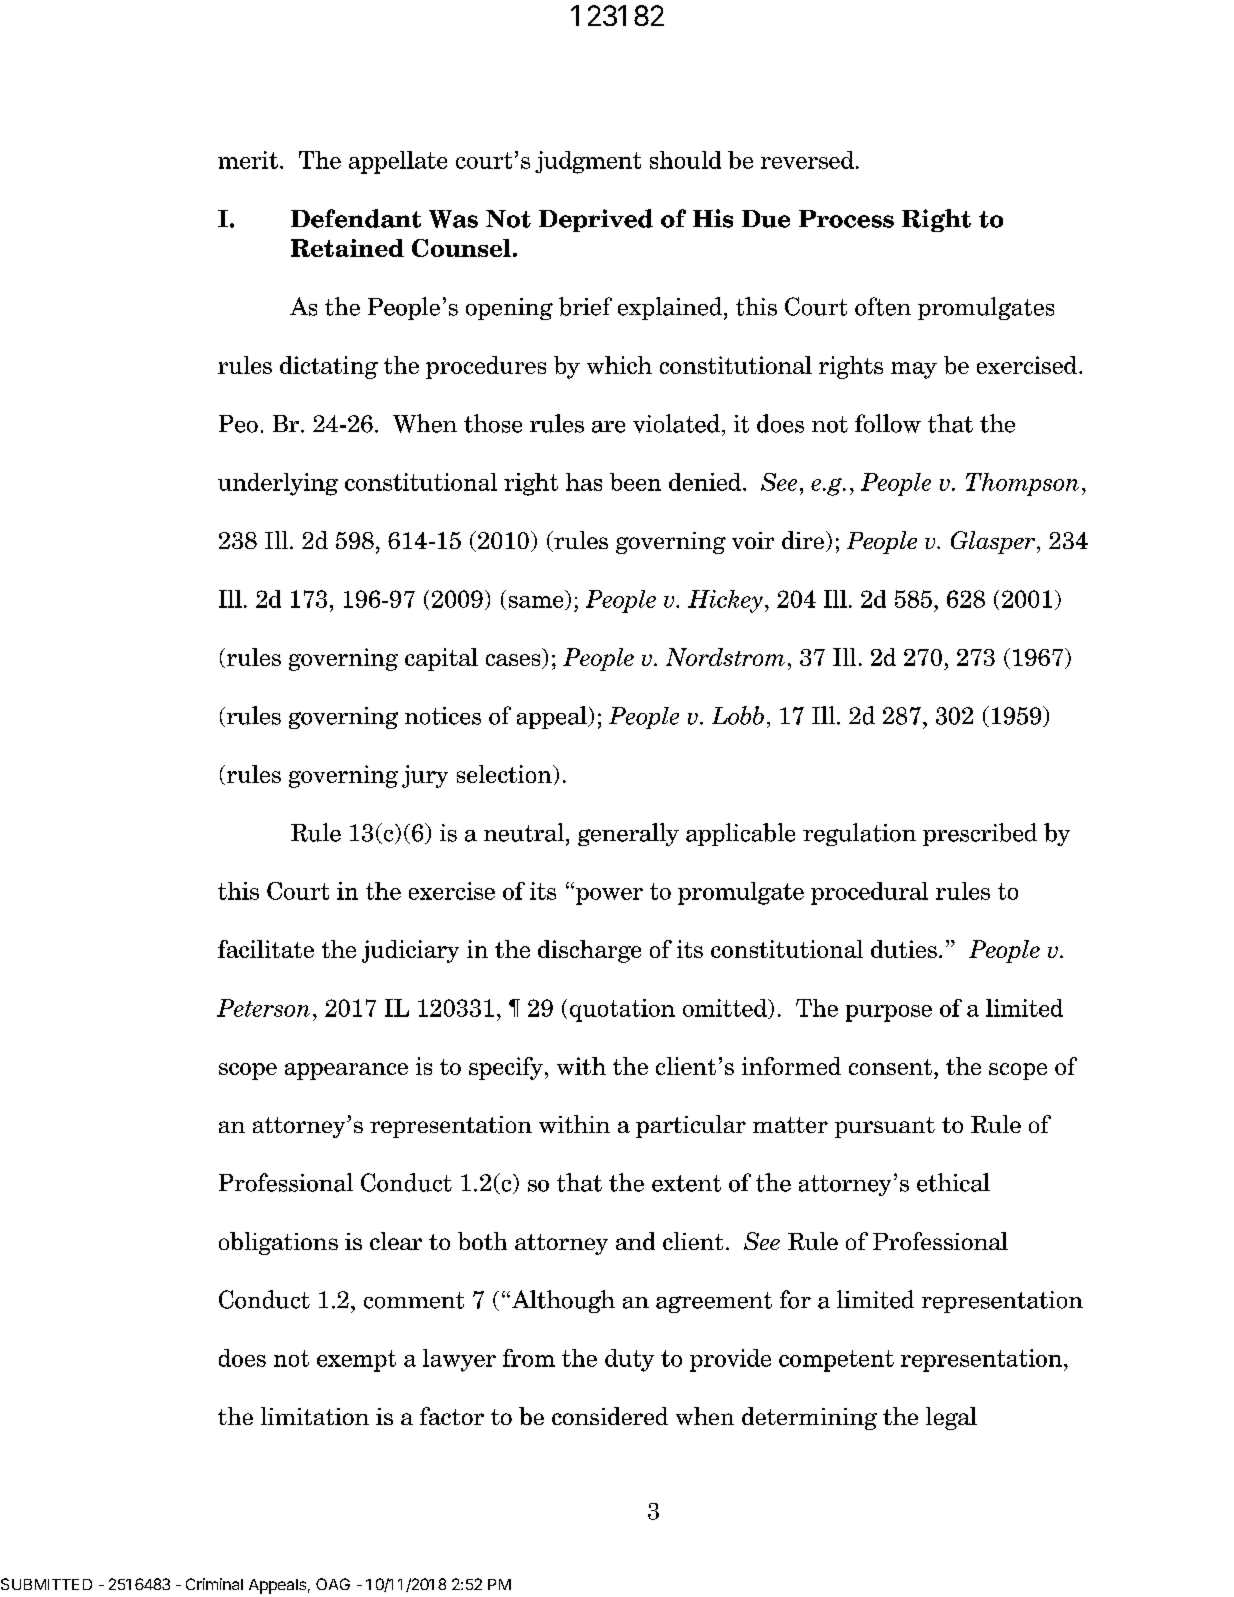 The width and height of the screenshot is (1234, 1597). Describe the element at coordinates (214, 1584) in the screenshot. I see `Criminal` at that location.
